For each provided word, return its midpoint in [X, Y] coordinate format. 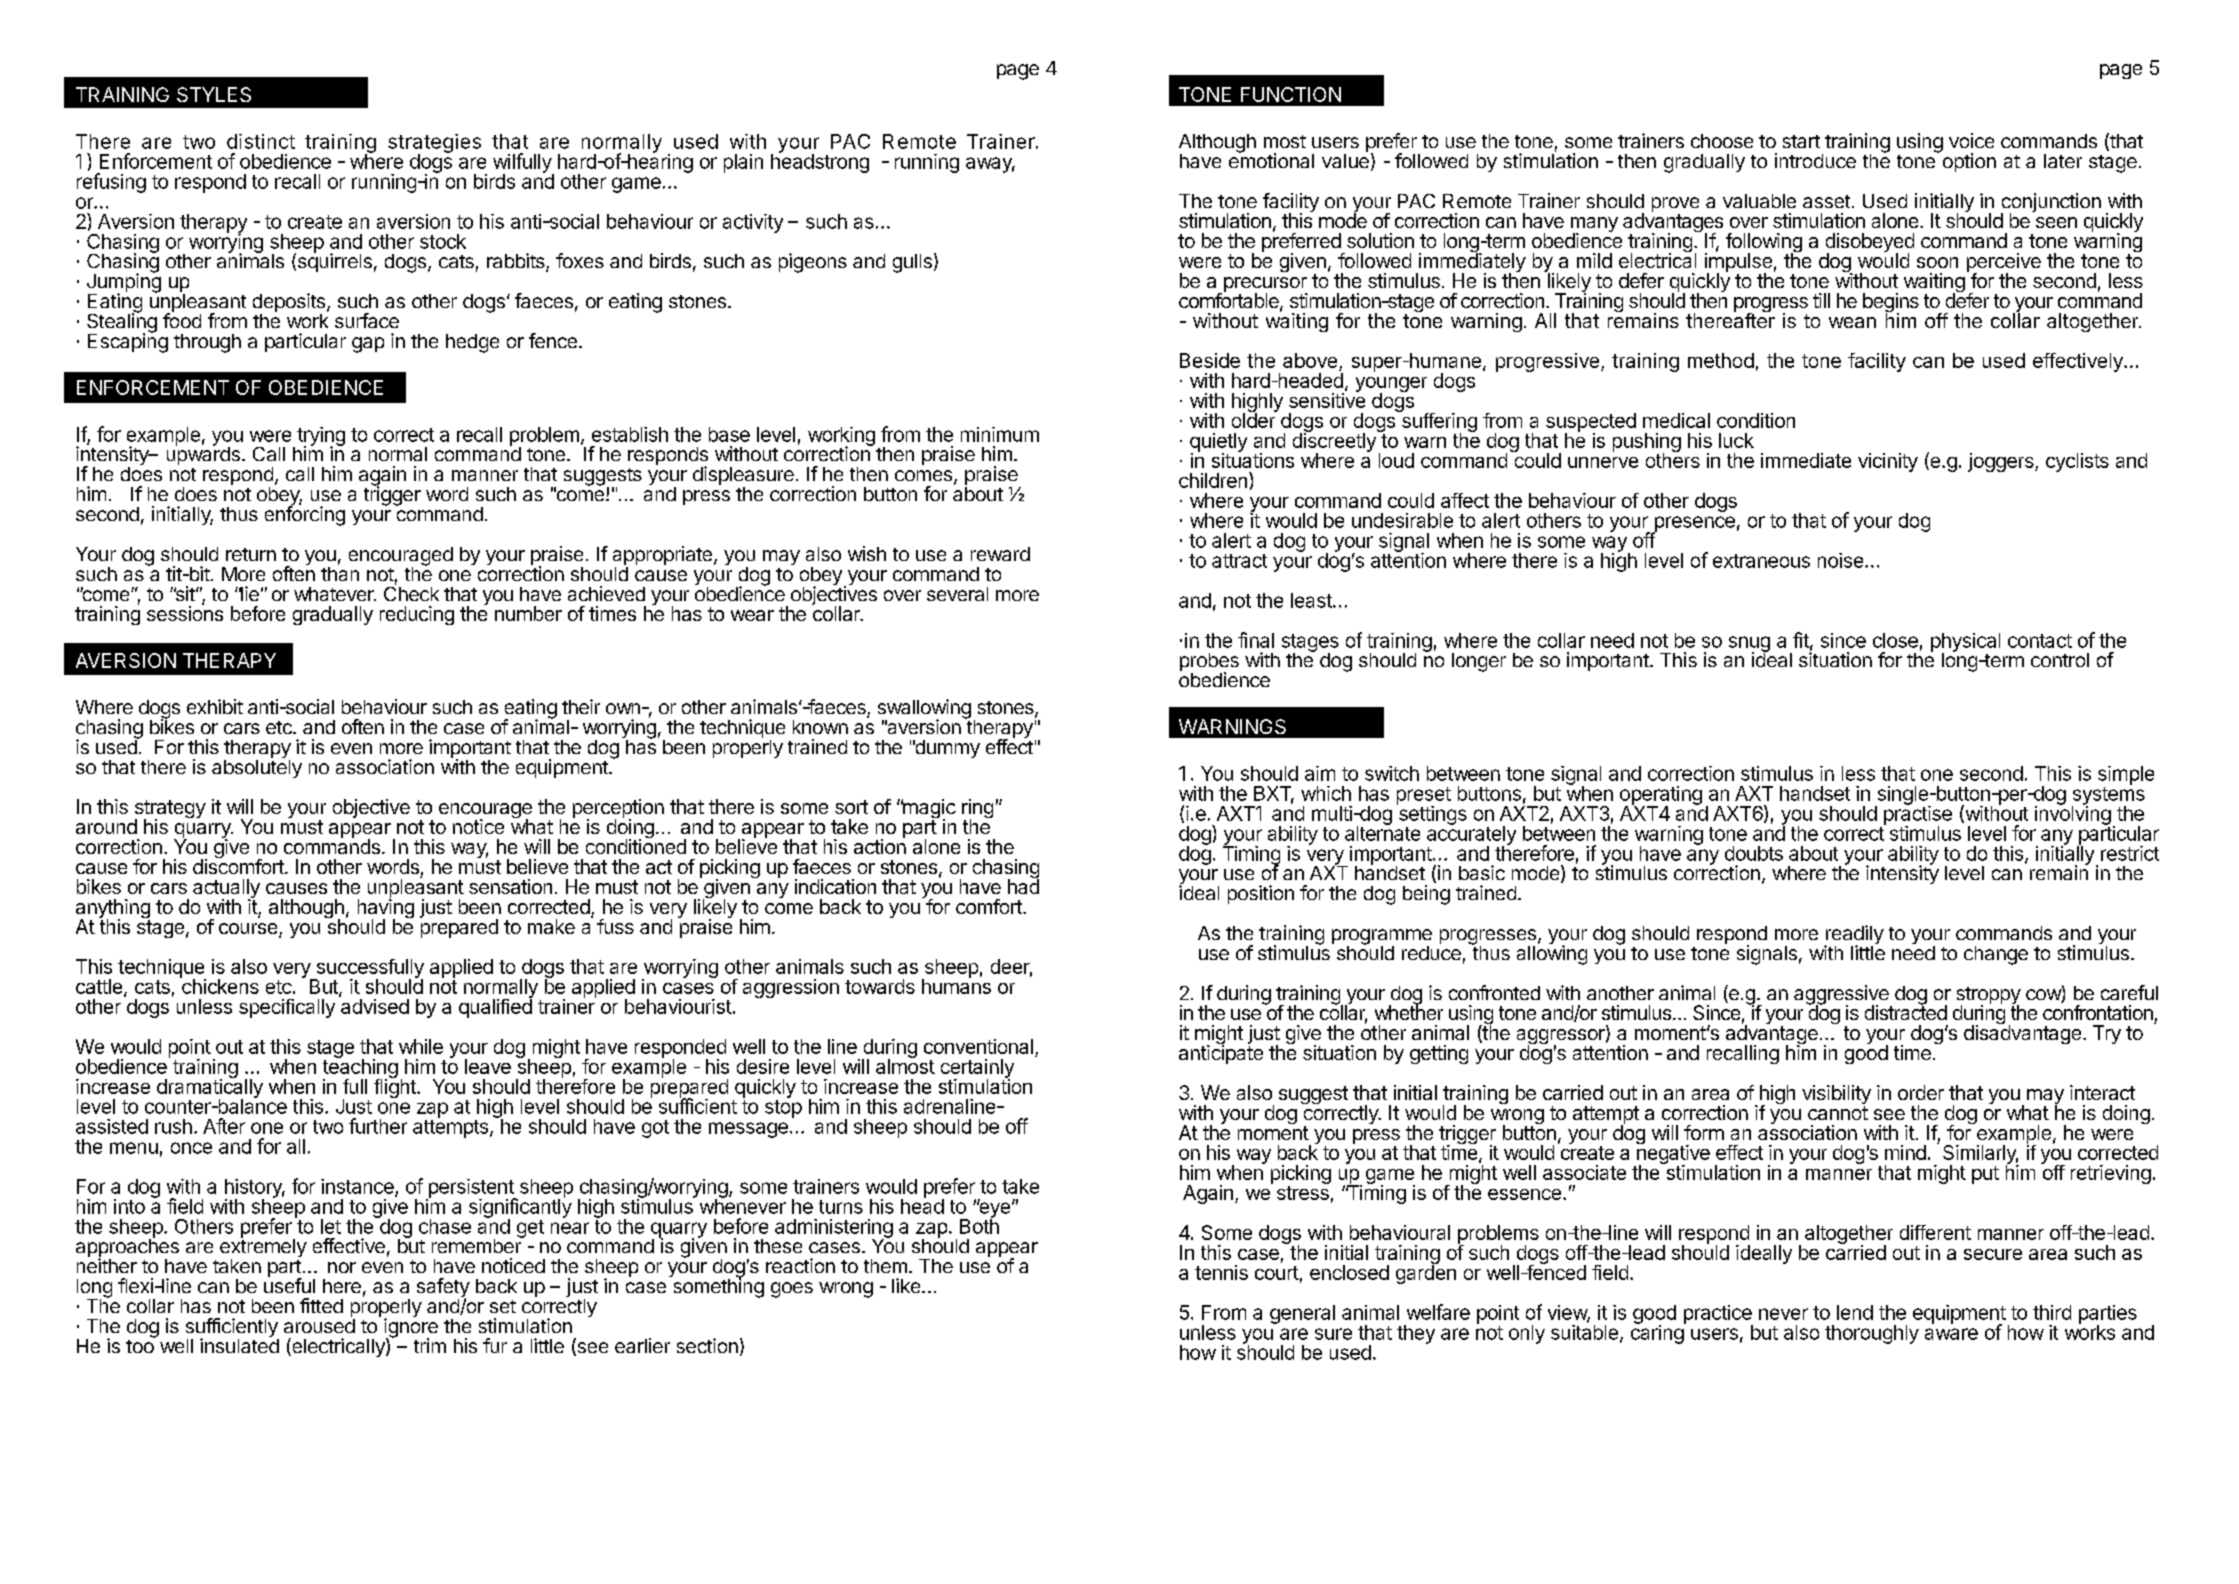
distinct [261, 141]
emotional [1271, 159]
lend [1855, 1312]
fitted [321, 1305]
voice [1971, 140]
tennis [1221, 1272]
